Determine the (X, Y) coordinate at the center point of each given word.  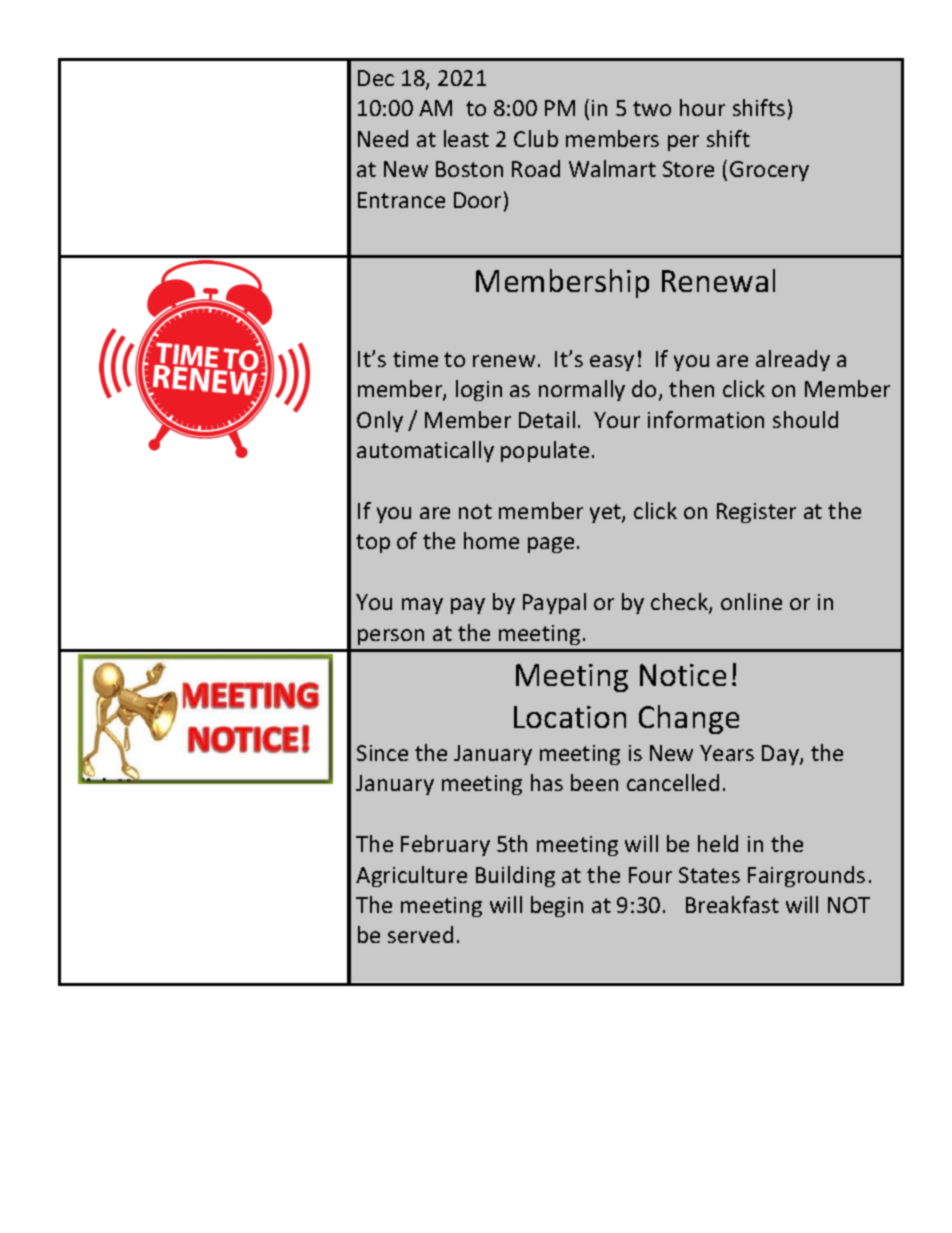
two (652, 108)
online (751, 601)
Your (617, 420)
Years (727, 753)
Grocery (769, 171)
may (422, 606)
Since (382, 753)
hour (702, 107)
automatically (425, 451)
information (706, 419)
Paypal (554, 603)
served (420, 934)
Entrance (401, 200)
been (594, 782)
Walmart (612, 168)
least (466, 138)
